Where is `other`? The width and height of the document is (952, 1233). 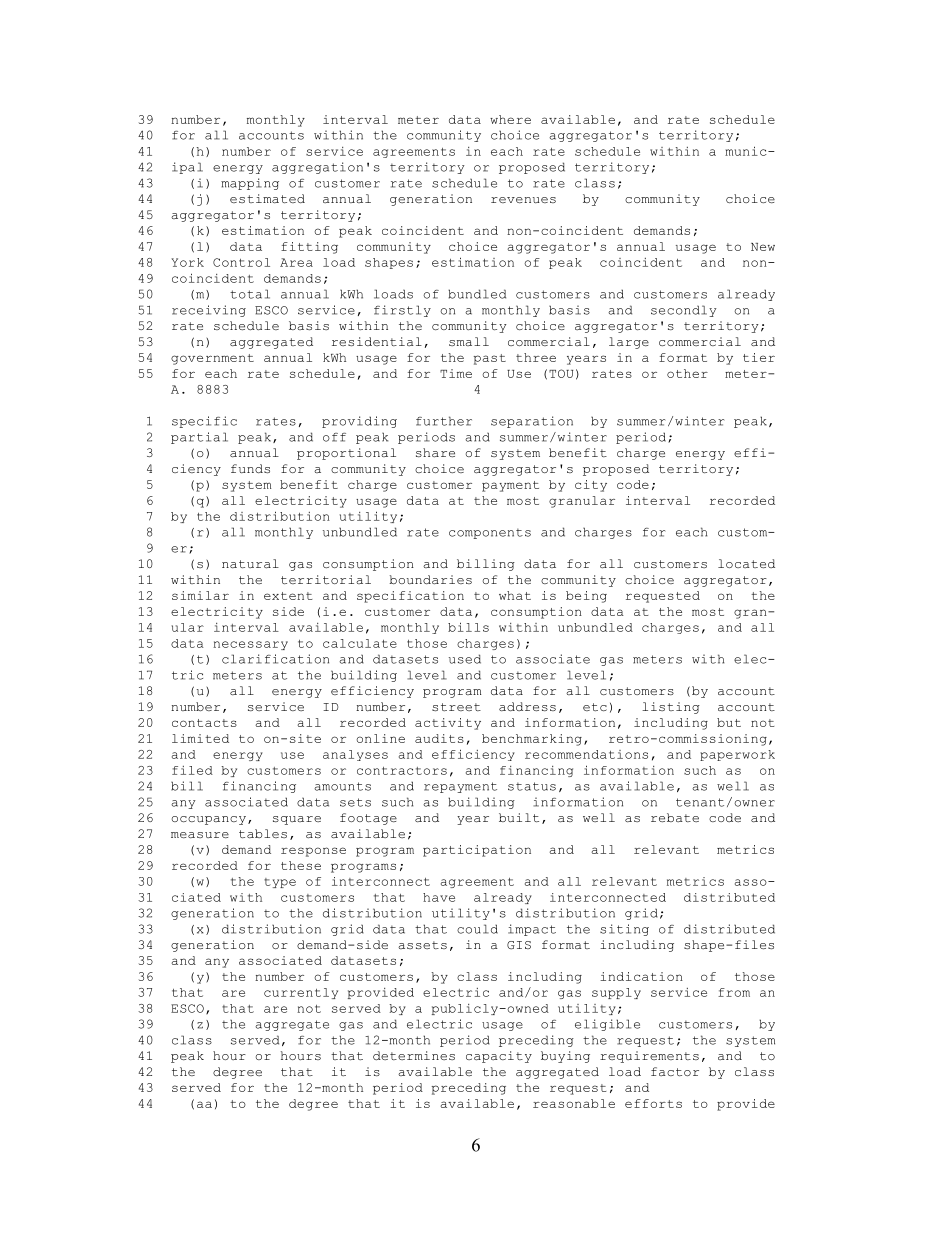
other is located at coordinates (687, 373).
